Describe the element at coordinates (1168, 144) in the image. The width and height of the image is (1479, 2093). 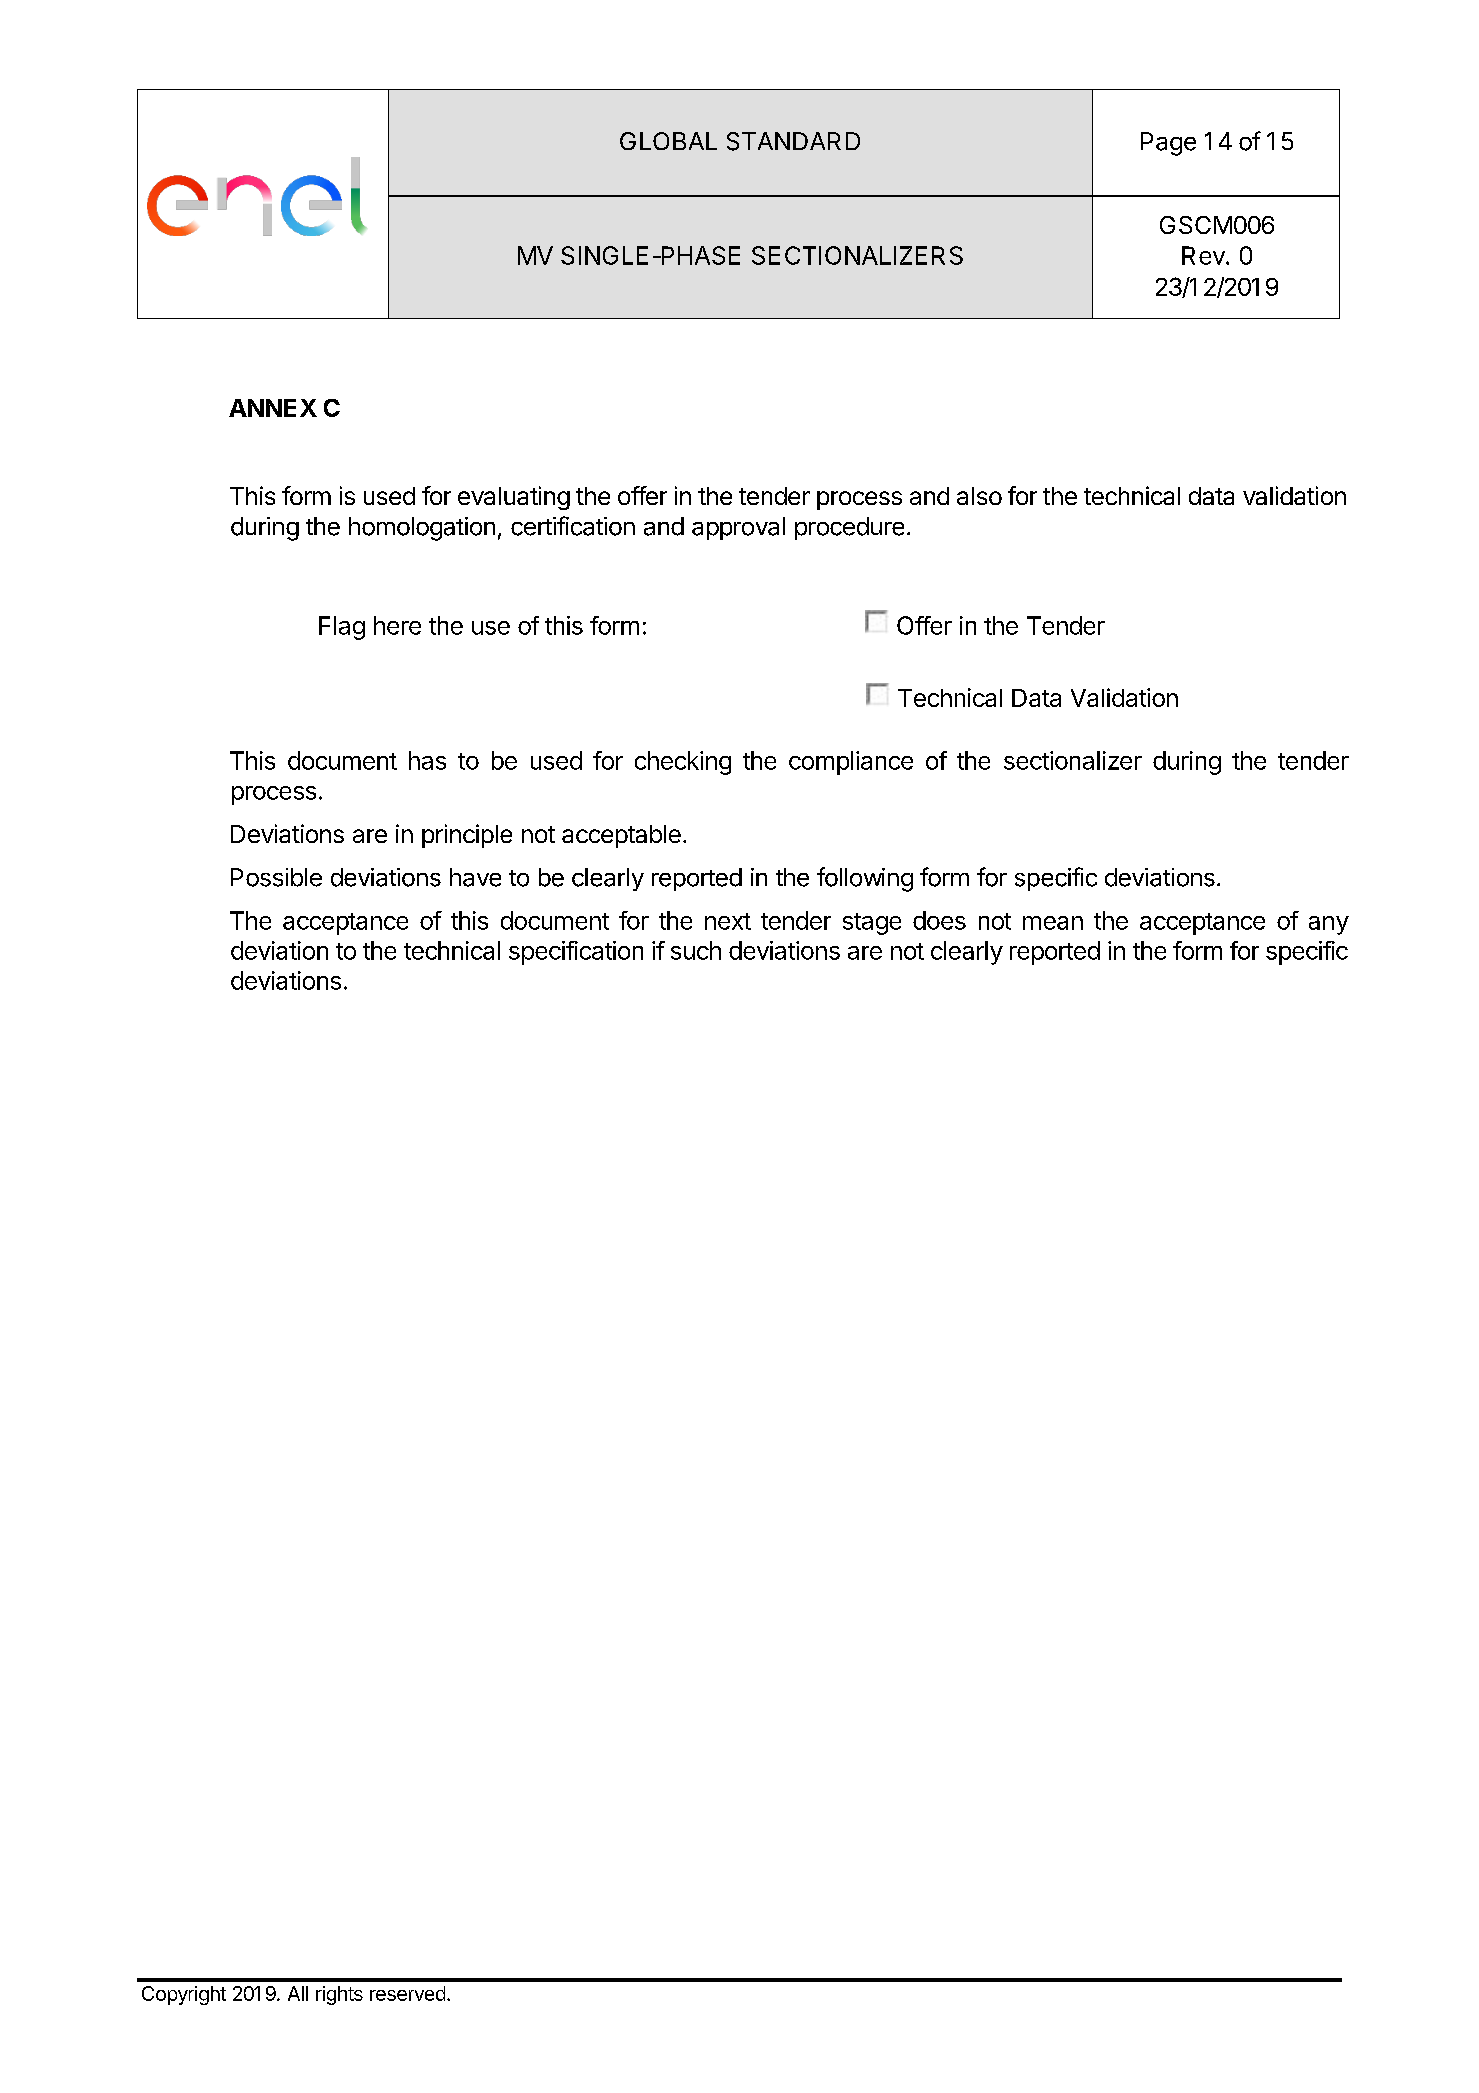
I see `Page` at that location.
